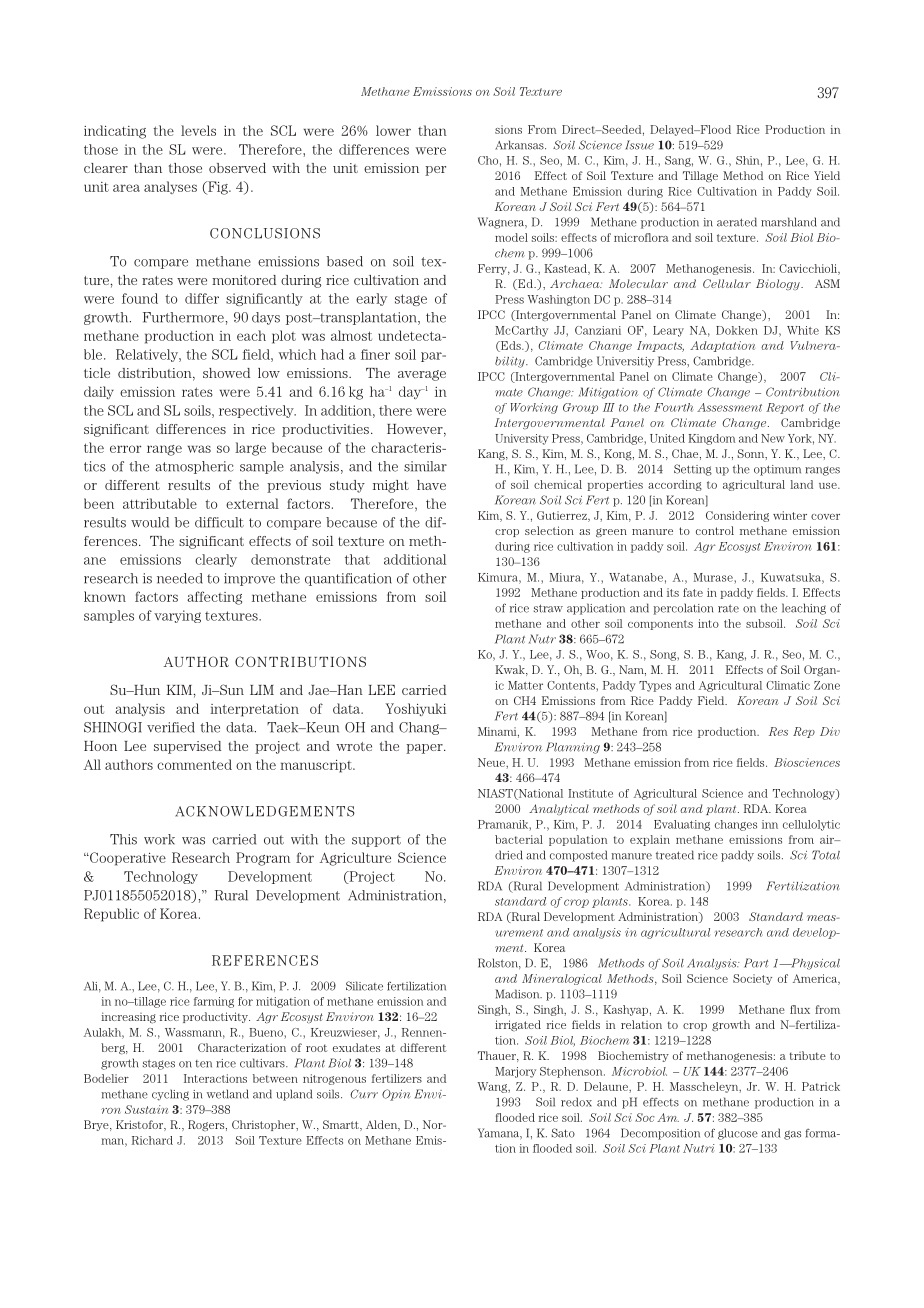  I want to click on varying, so click(177, 616).
